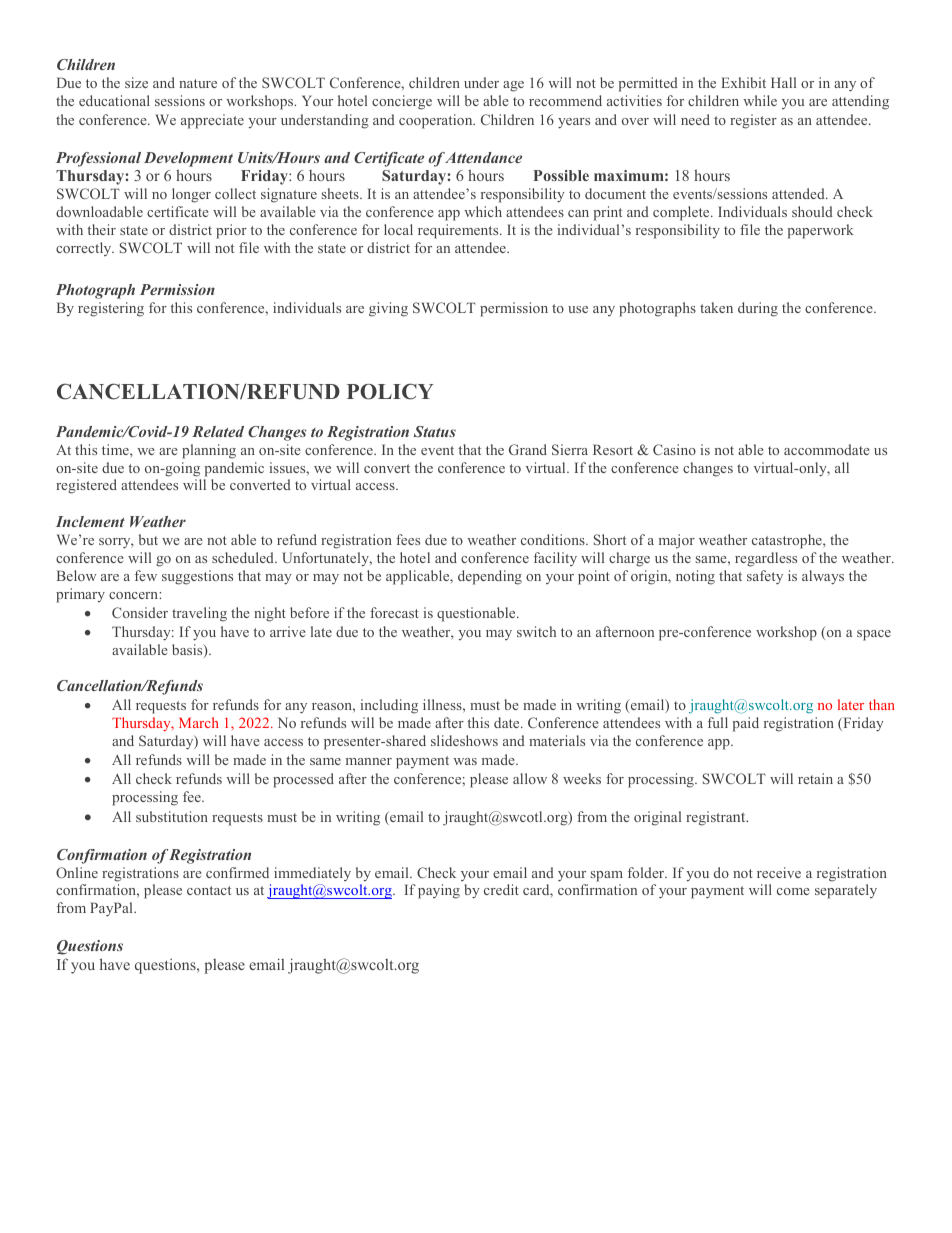 The height and width of the screenshot is (1233, 952). Describe the element at coordinates (231, 231) in the screenshot. I see `prior` at that location.
